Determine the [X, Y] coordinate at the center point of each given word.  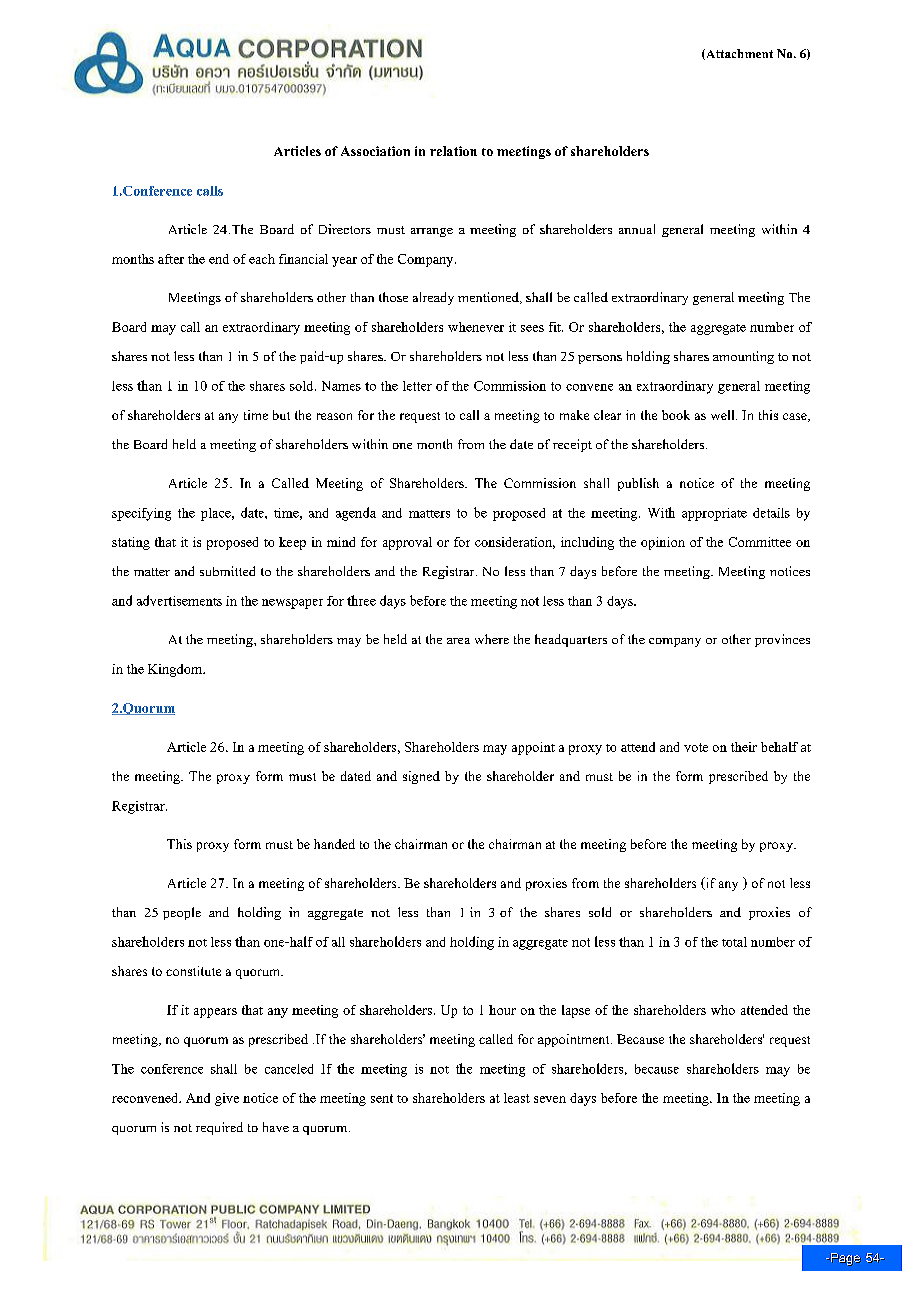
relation [453, 151]
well [724, 415]
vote [696, 747]
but [281, 415]
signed [421, 777]
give [227, 1099]
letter [417, 386]
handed [334, 844]
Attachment [738, 54]
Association [375, 151]
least [517, 1098]
